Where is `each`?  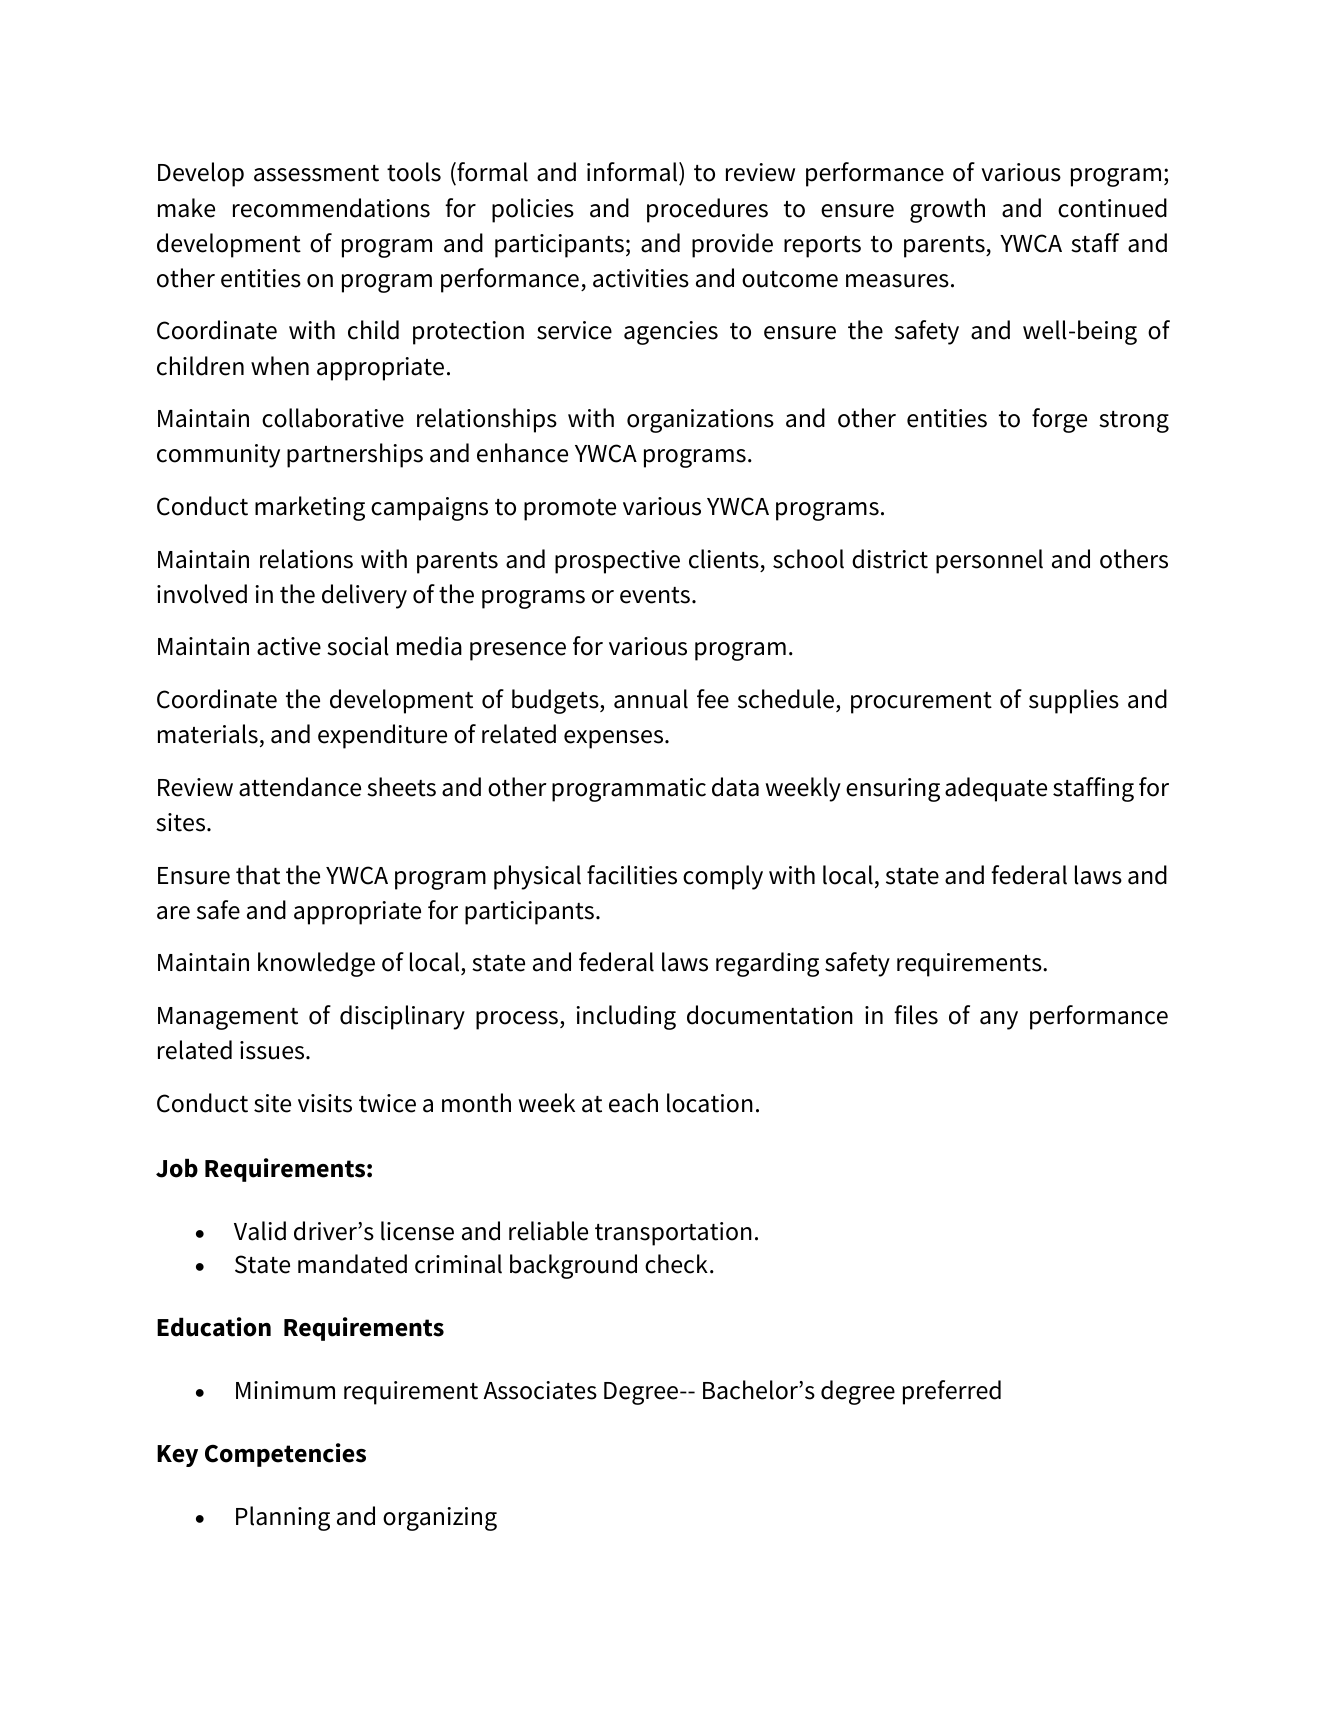
each is located at coordinates (633, 1103).
